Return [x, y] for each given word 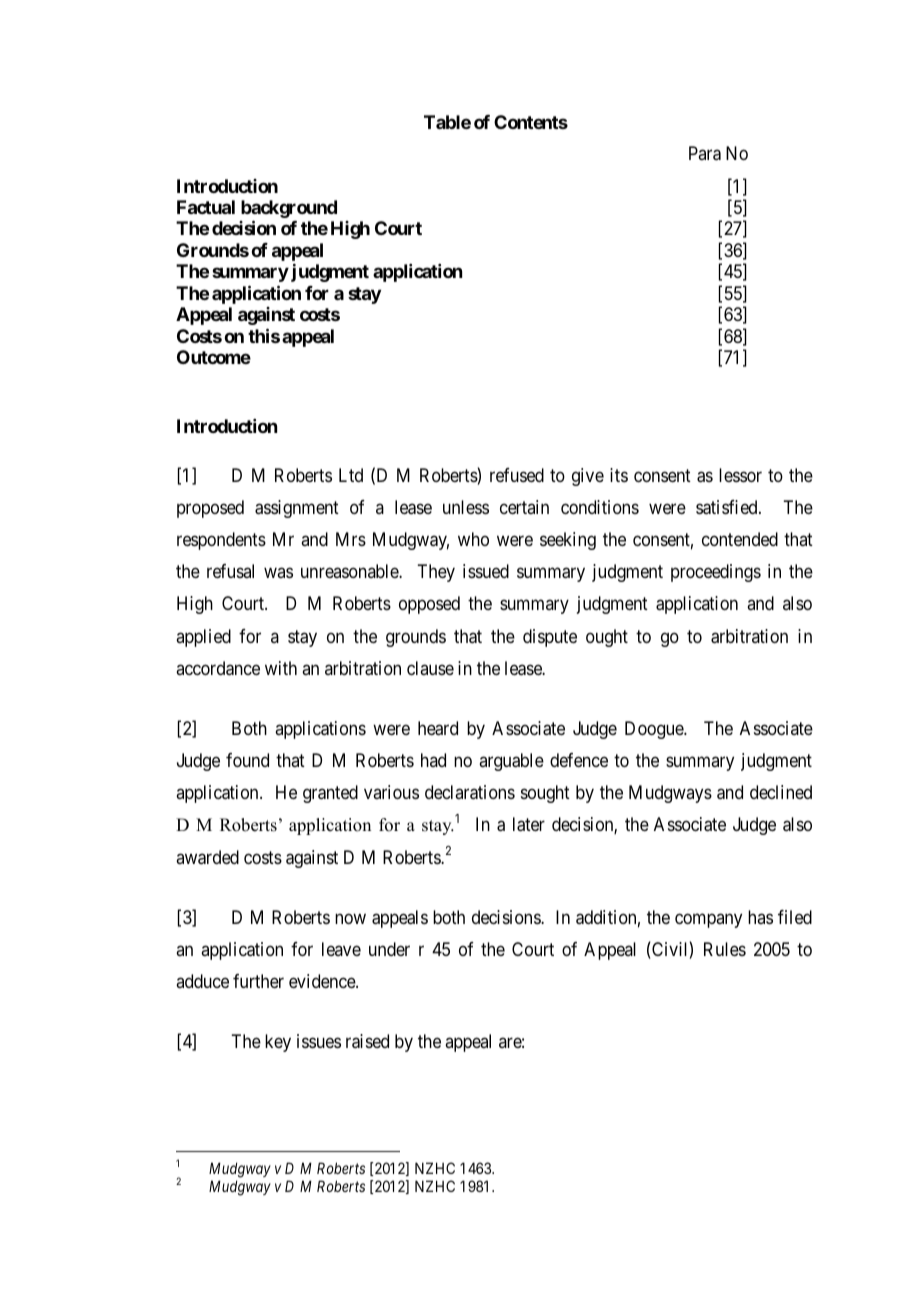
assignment [297, 509]
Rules [725, 949]
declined [781, 792]
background [289, 210]
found [247, 760]
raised [367, 1041]
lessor [740, 475]
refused [517, 475]
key [278, 1043]
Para [705, 153]
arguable [511, 762]
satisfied [728, 507]
